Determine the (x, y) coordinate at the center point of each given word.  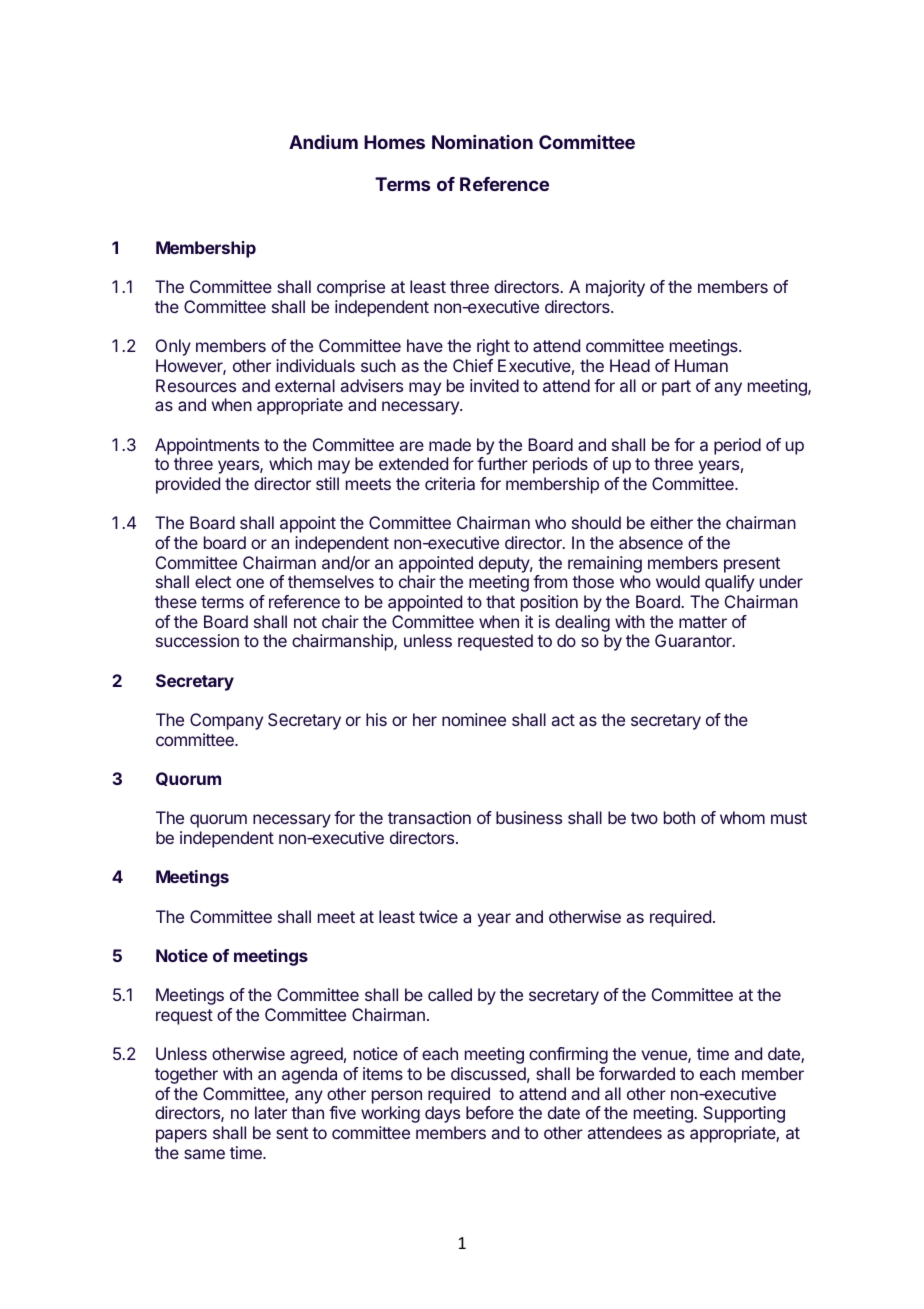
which (290, 463)
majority (615, 288)
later (271, 1112)
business (529, 817)
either (671, 522)
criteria (450, 483)
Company (226, 721)
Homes (394, 142)
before (490, 1112)
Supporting (744, 1114)
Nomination (482, 142)
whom (742, 817)
